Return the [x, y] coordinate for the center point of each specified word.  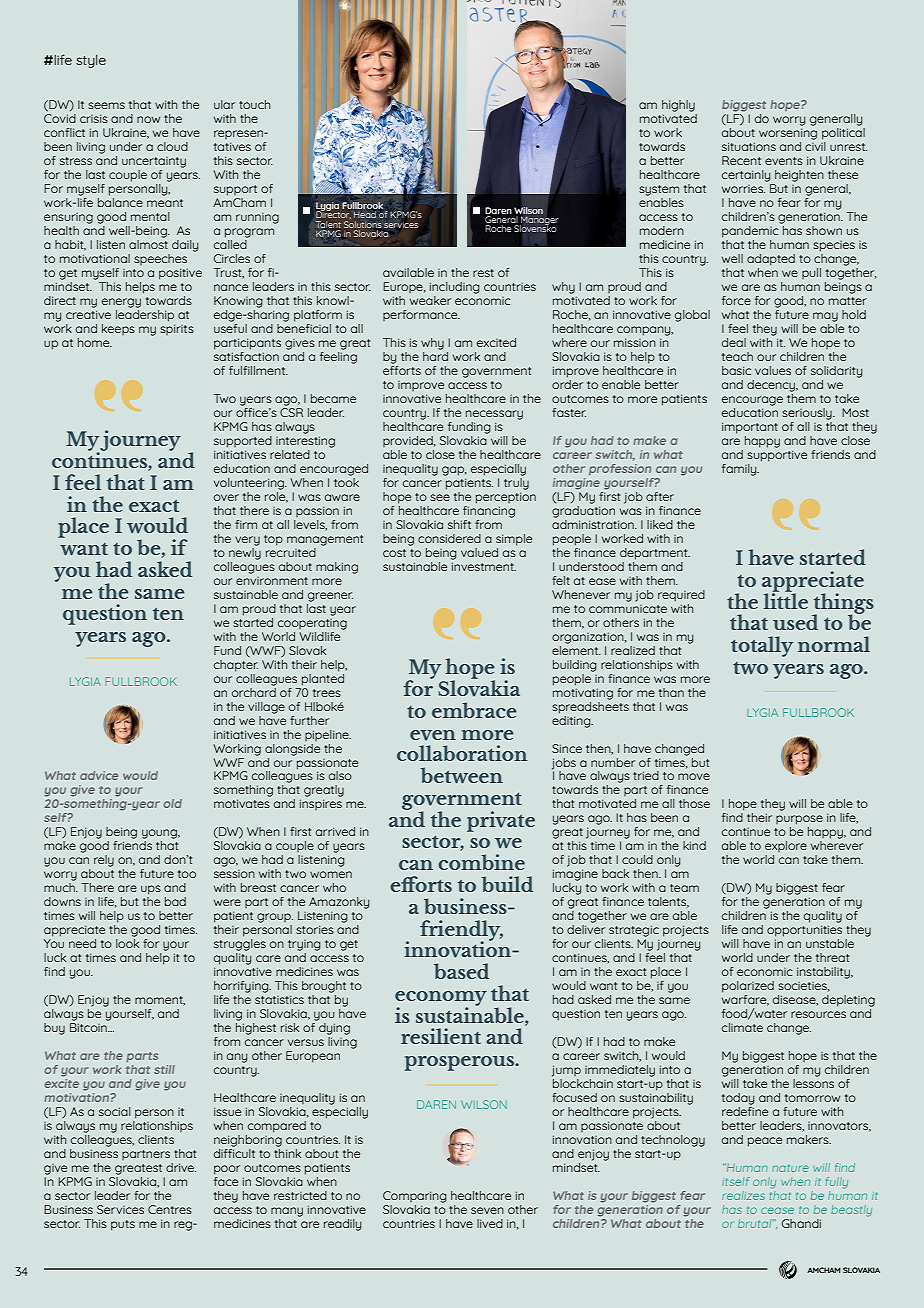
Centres [170, 1209]
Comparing [414, 1197]
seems [106, 105]
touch [254, 104]
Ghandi [801, 1223]
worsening [788, 134]
